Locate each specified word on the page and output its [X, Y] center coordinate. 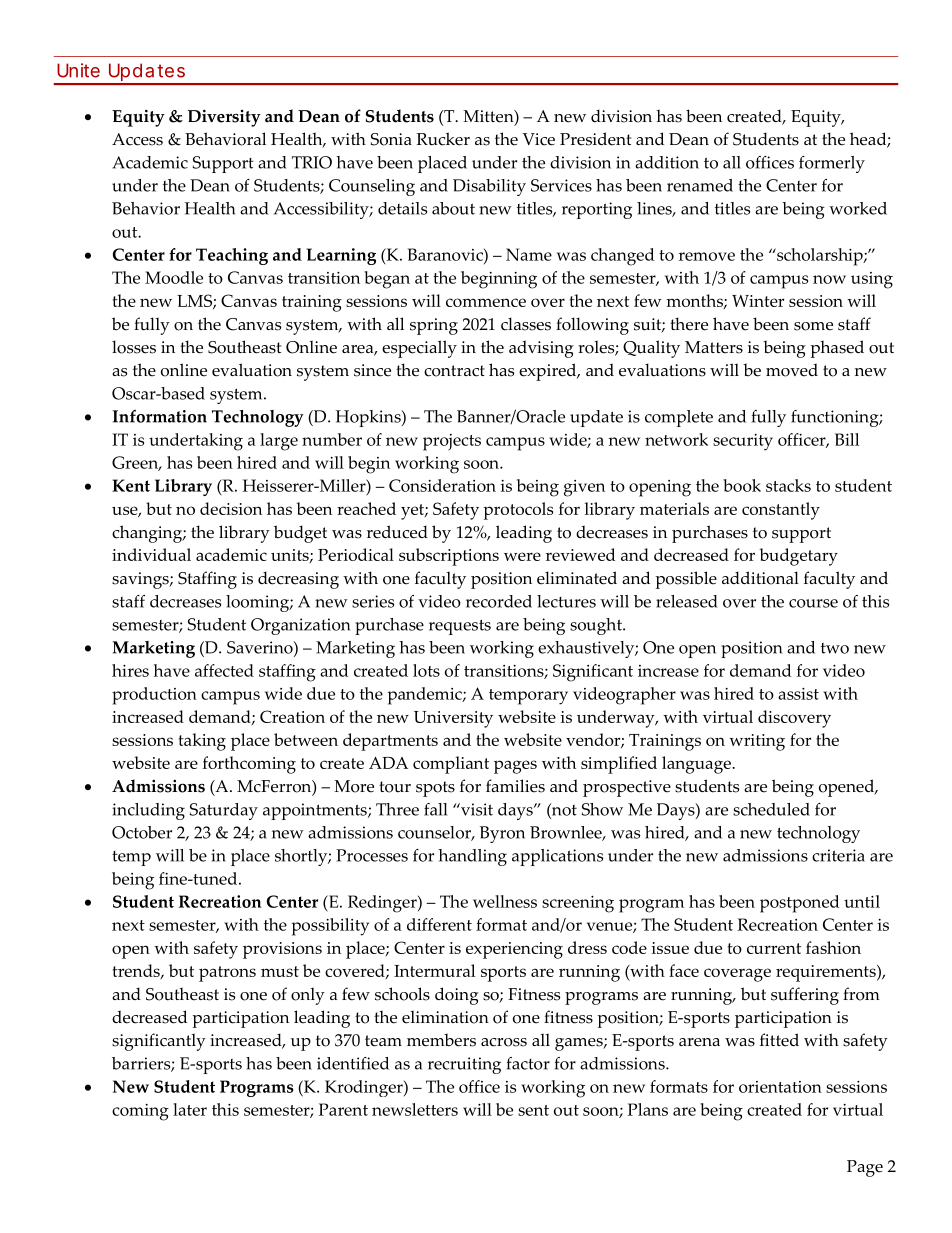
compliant [451, 765]
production [154, 696]
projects [452, 442]
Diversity [224, 118]
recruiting [464, 1065]
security [743, 442]
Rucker [443, 139]
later [190, 1109]
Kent [131, 485]
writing [757, 742]
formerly [832, 164]
